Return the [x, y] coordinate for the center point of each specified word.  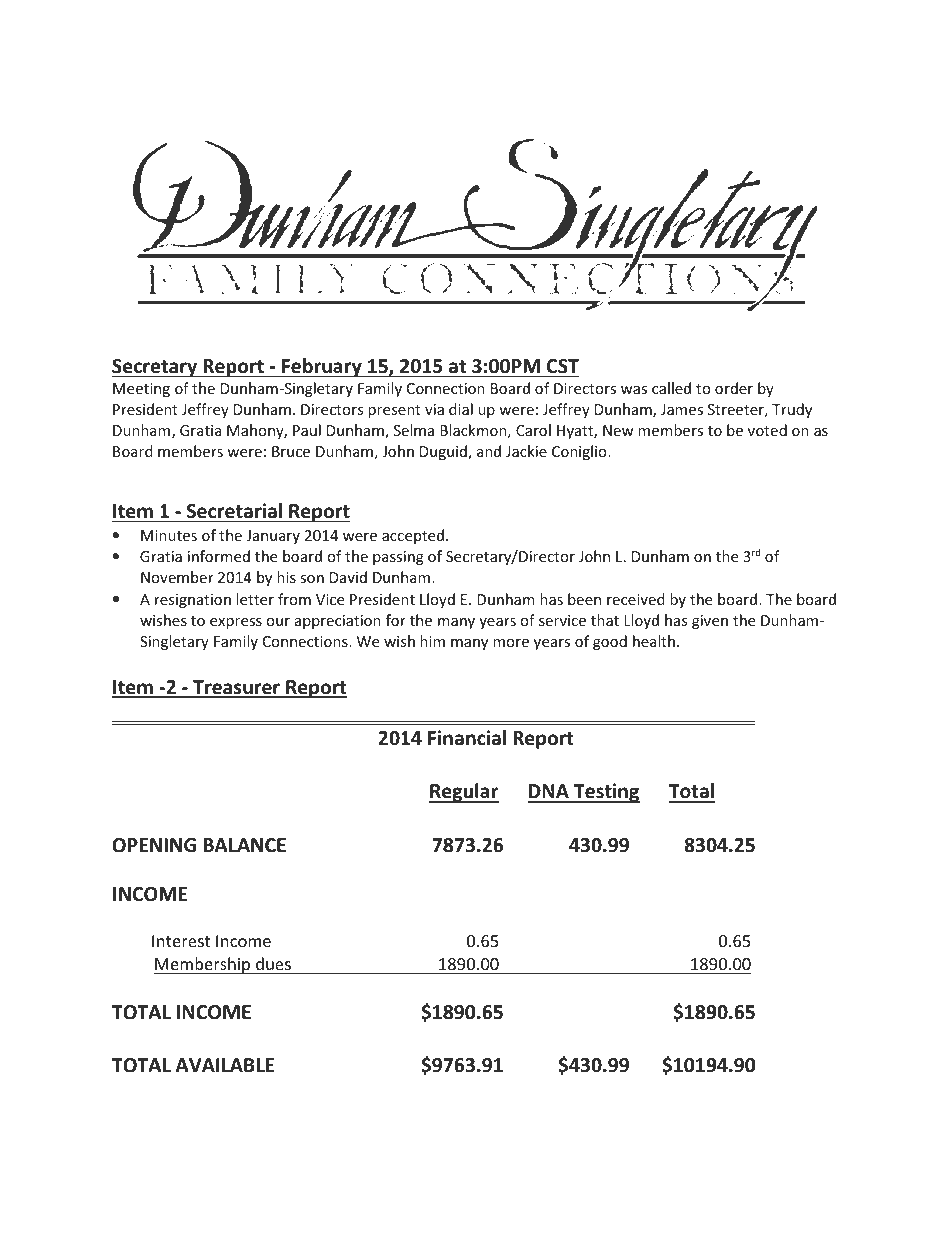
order [734, 388]
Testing [606, 793]
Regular [464, 793]
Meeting [141, 390]
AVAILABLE [225, 1065]
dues [273, 963]
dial [461, 409]
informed [219, 556]
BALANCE [244, 845]
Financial [467, 738]
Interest [181, 941]
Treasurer [236, 688]
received [636, 599]
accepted [413, 536]
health [654, 641]
